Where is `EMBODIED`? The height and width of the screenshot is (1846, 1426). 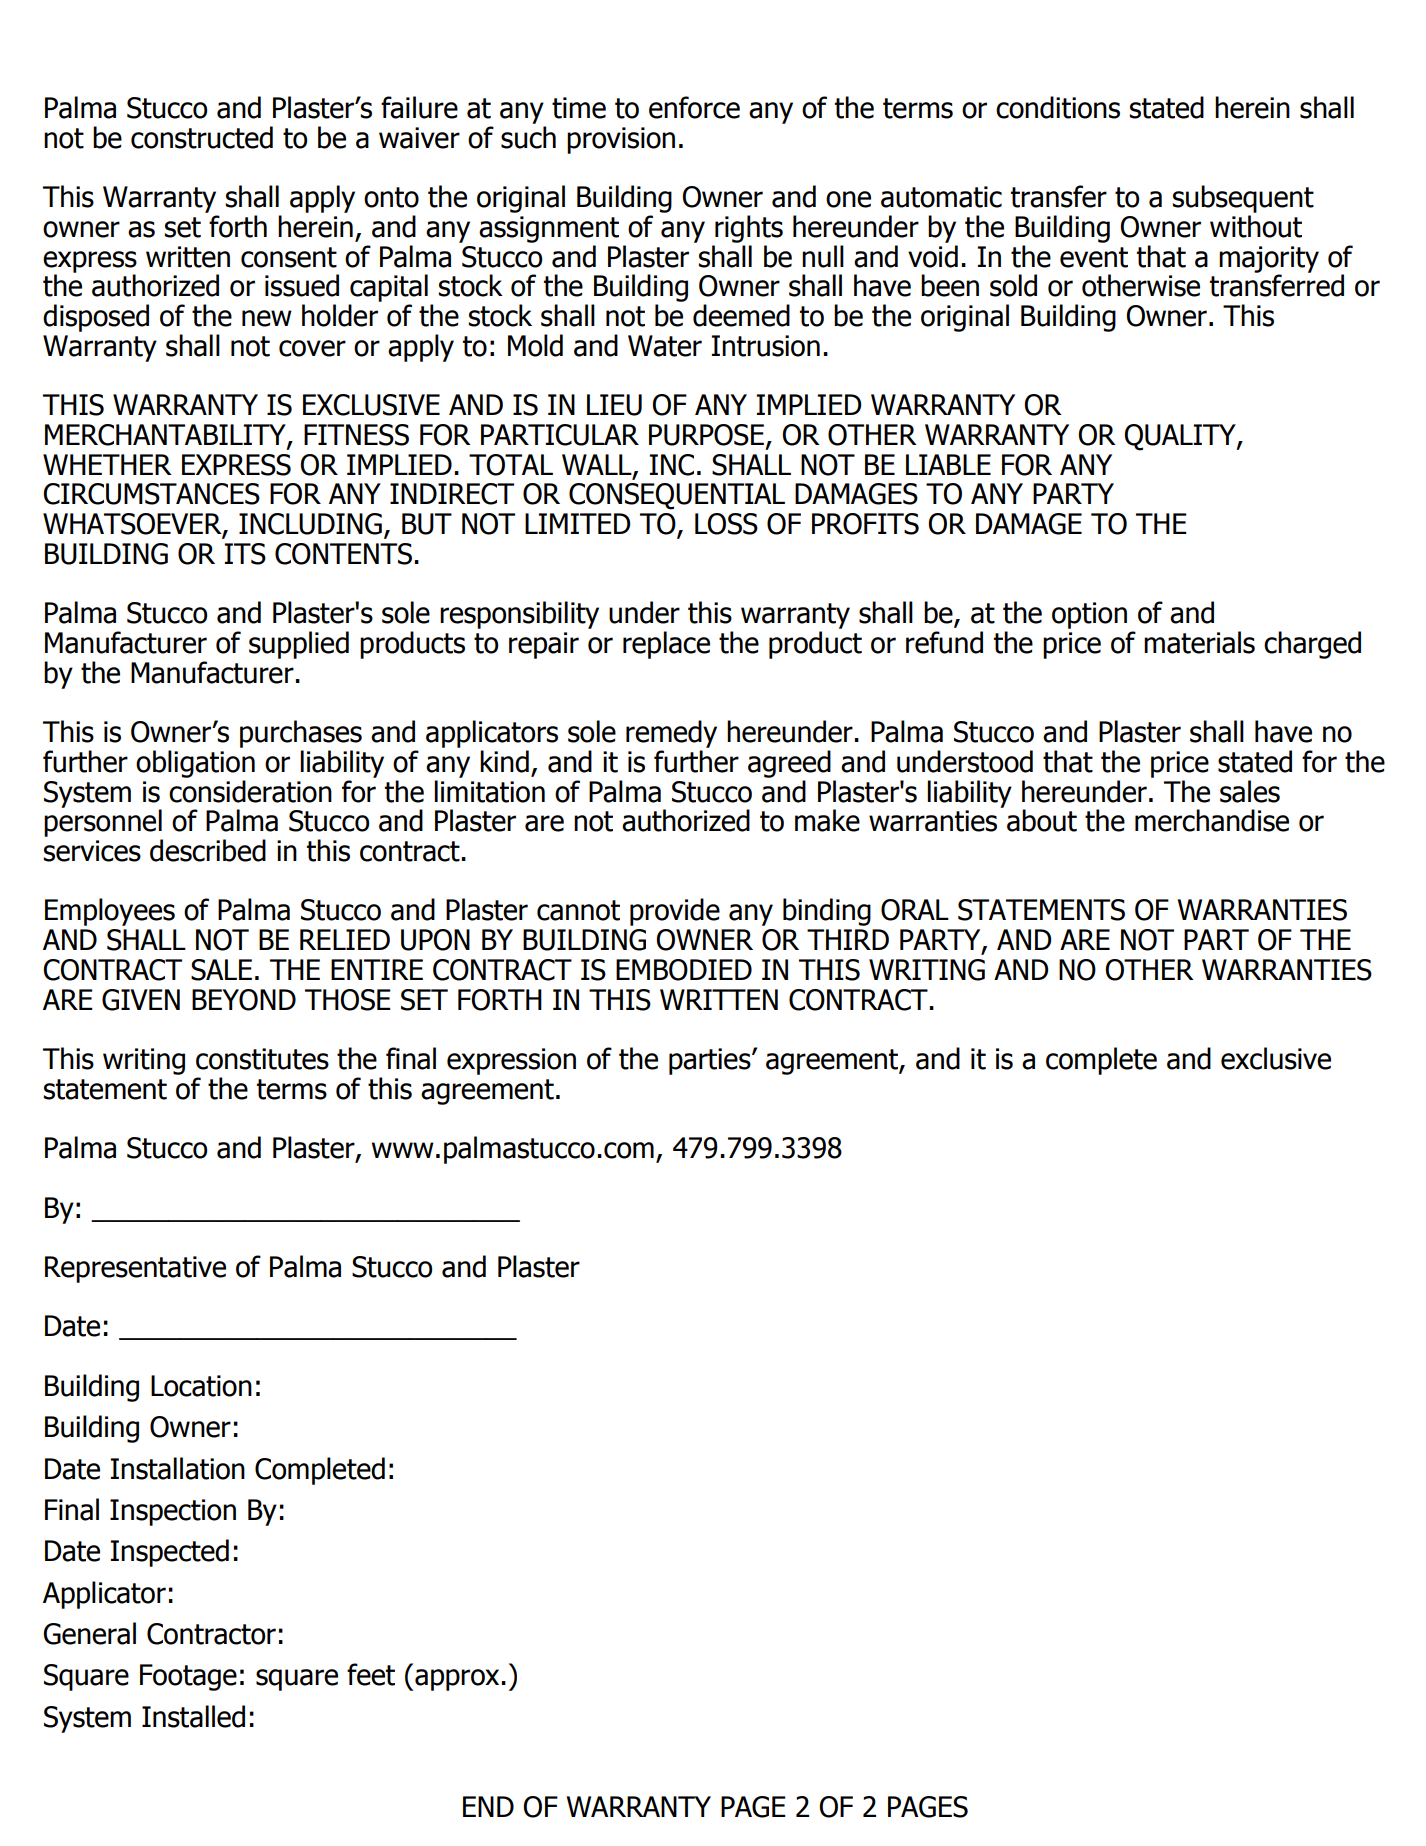 EMBODIED is located at coordinates (684, 970).
